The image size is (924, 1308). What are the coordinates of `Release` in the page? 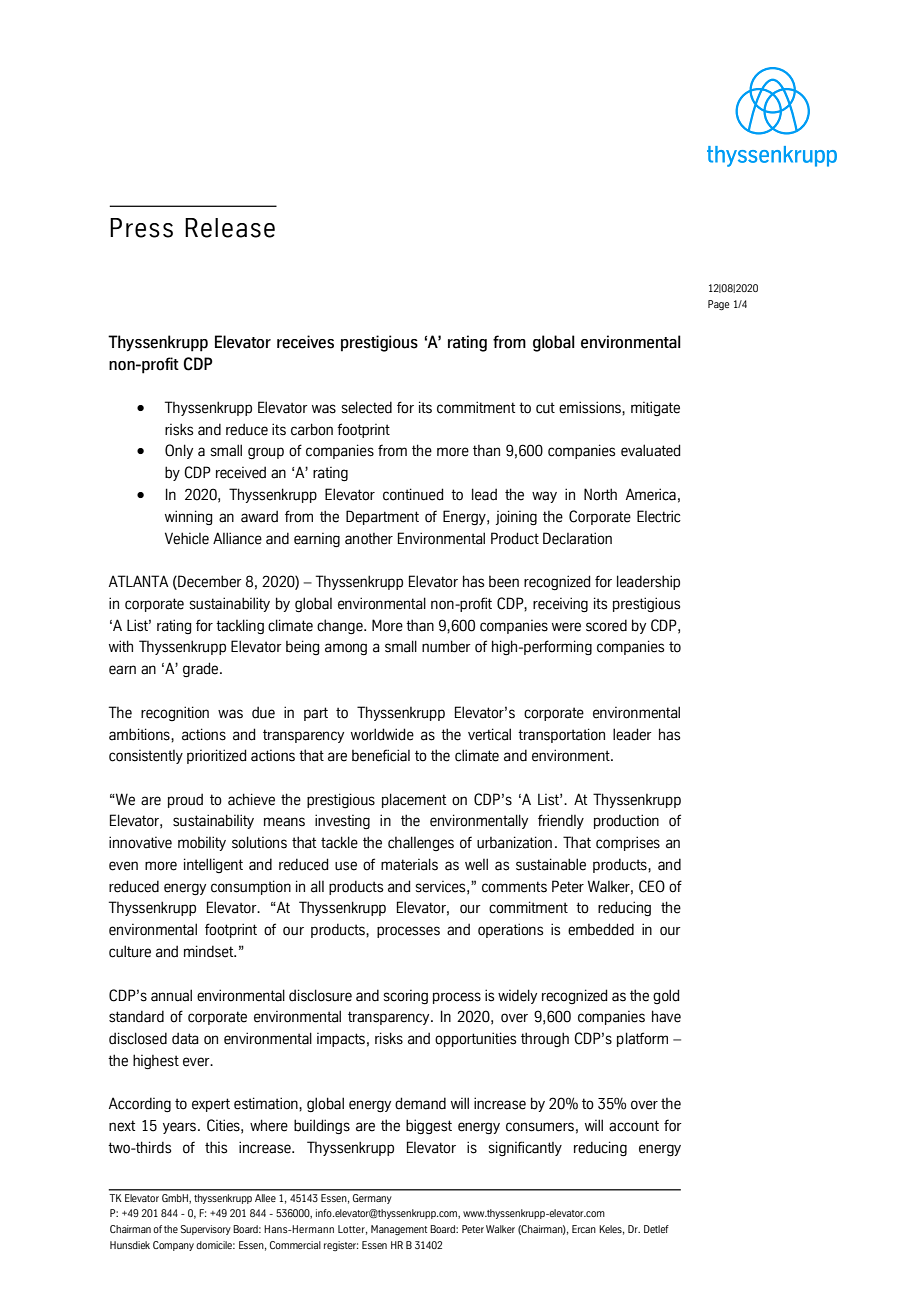 It's located at (230, 228).
